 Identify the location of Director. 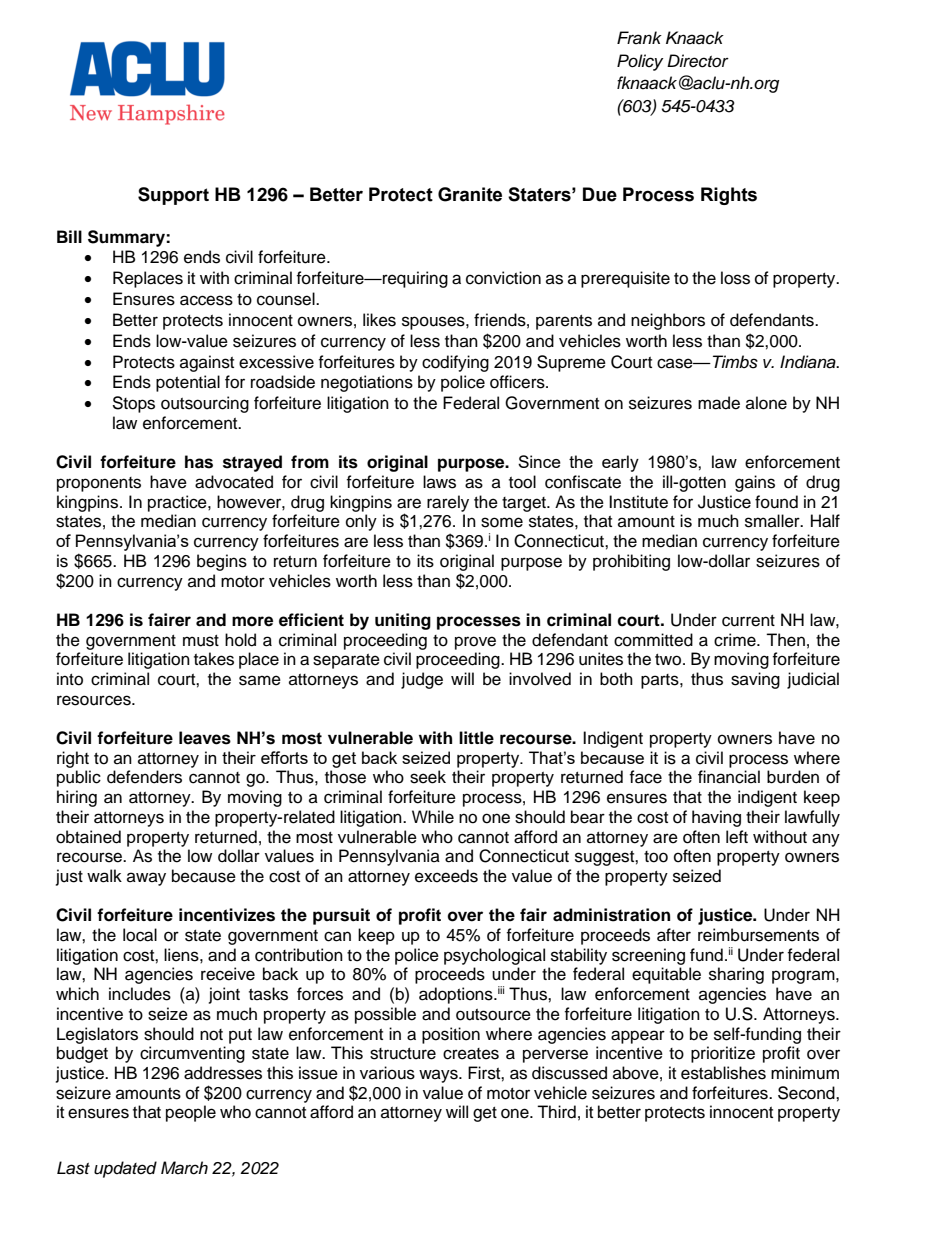
(698, 61).
